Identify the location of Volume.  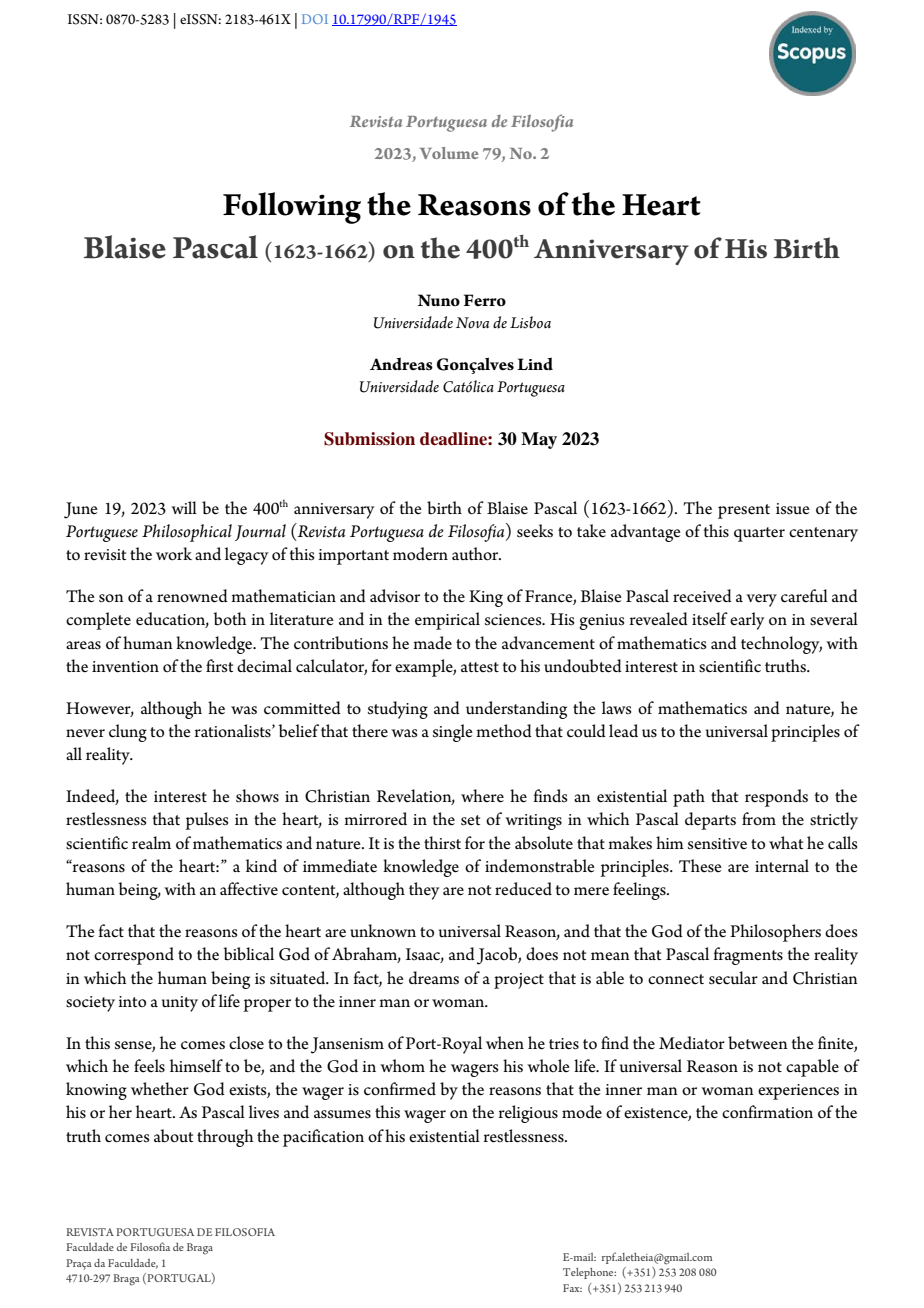
(449, 153).
